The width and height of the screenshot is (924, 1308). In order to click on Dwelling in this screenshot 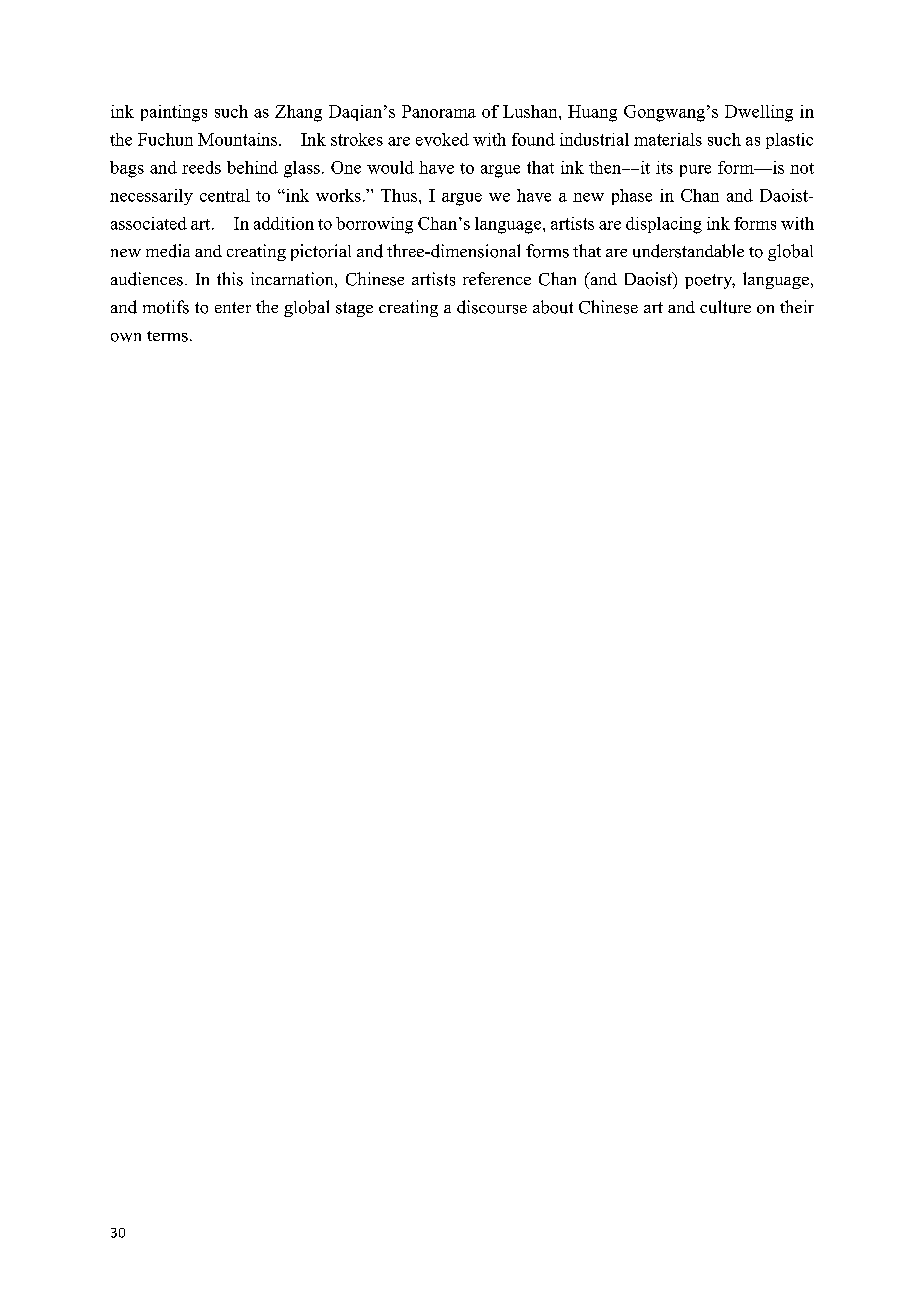, I will do `click(759, 113)`.
